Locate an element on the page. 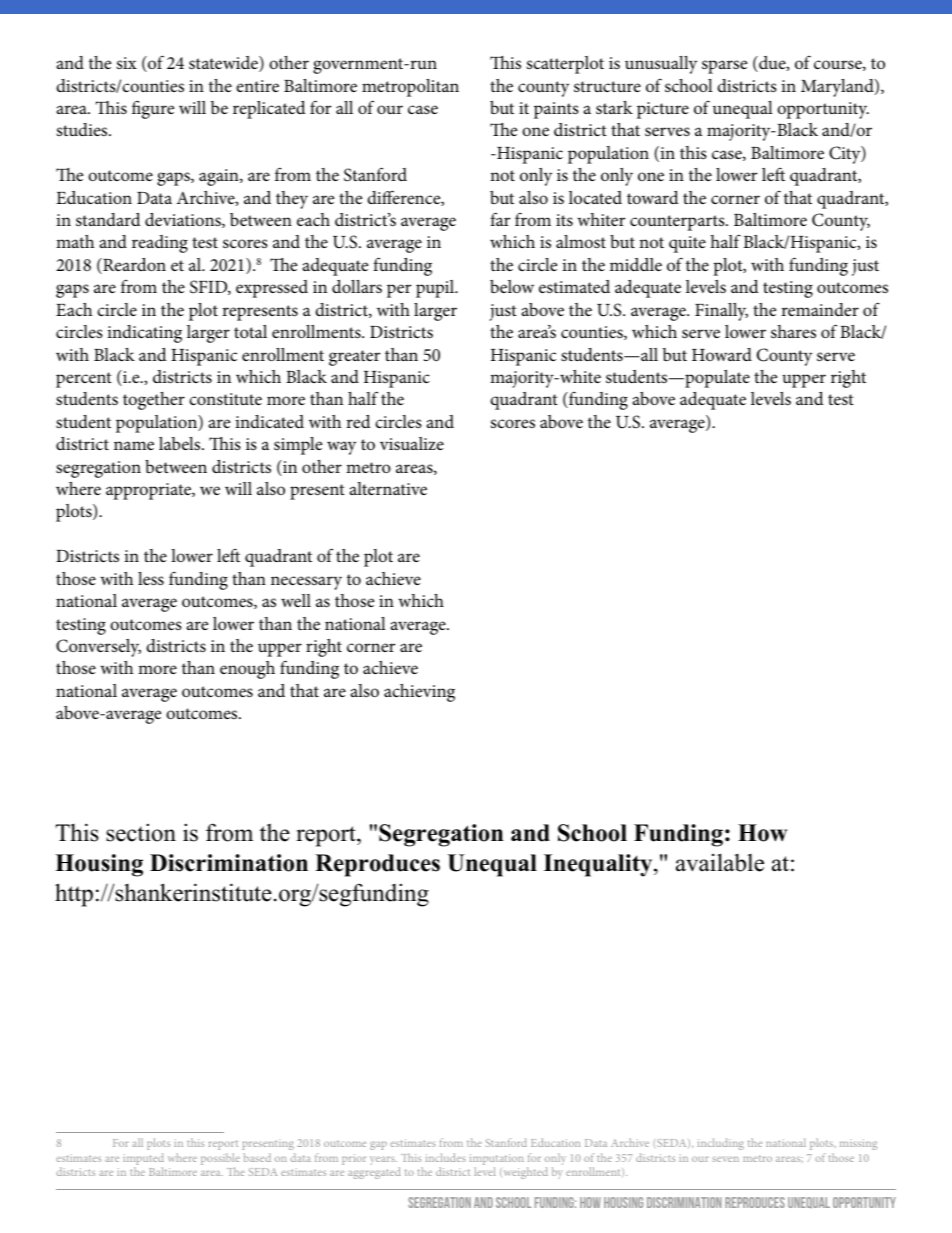 The height and width of the document is (1233, 952). figure is located at coordinates (153, 109).
